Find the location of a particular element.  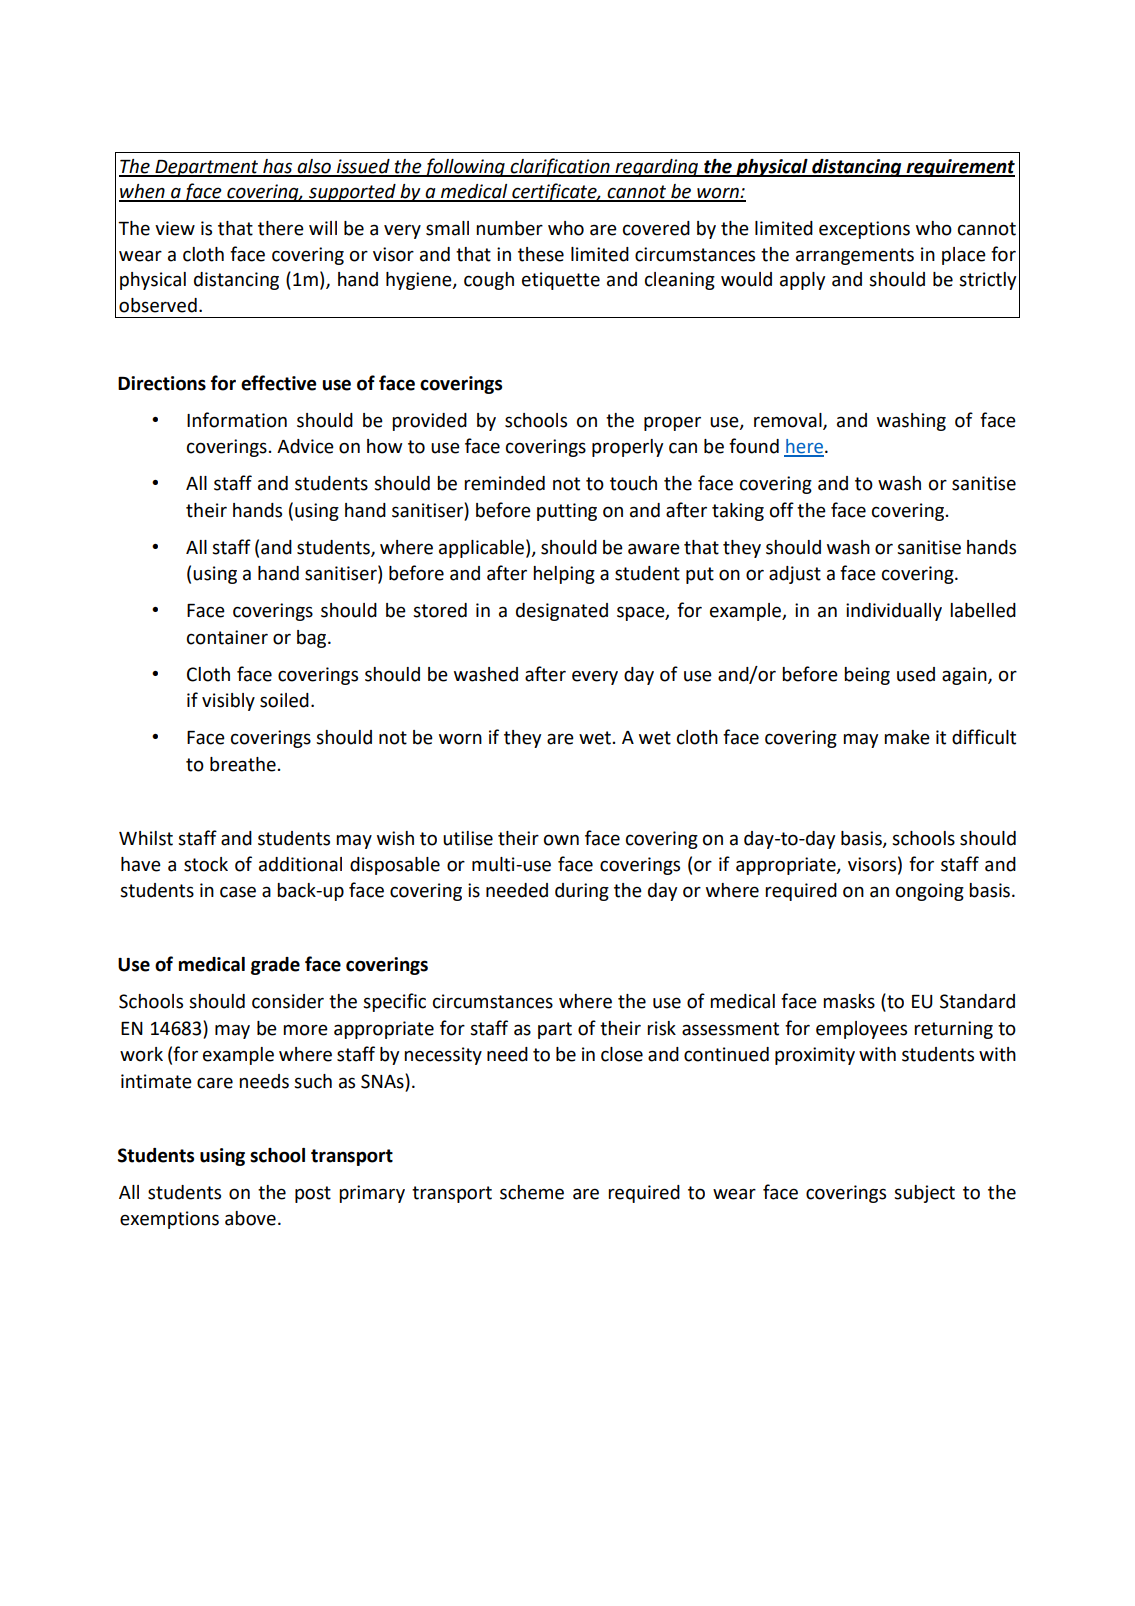

above is located at coordinates (250, 1218).
